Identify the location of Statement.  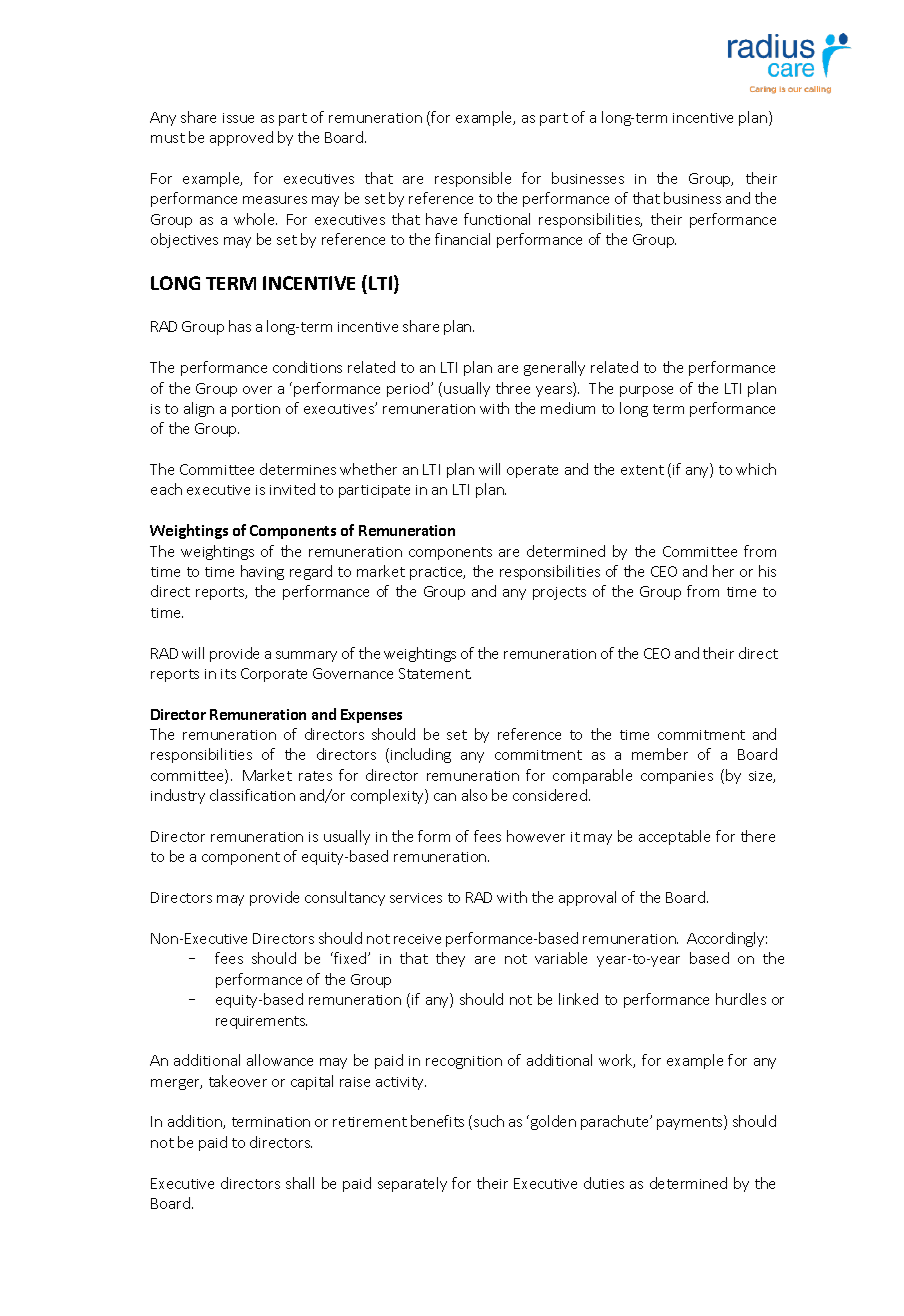
(435, 673).
